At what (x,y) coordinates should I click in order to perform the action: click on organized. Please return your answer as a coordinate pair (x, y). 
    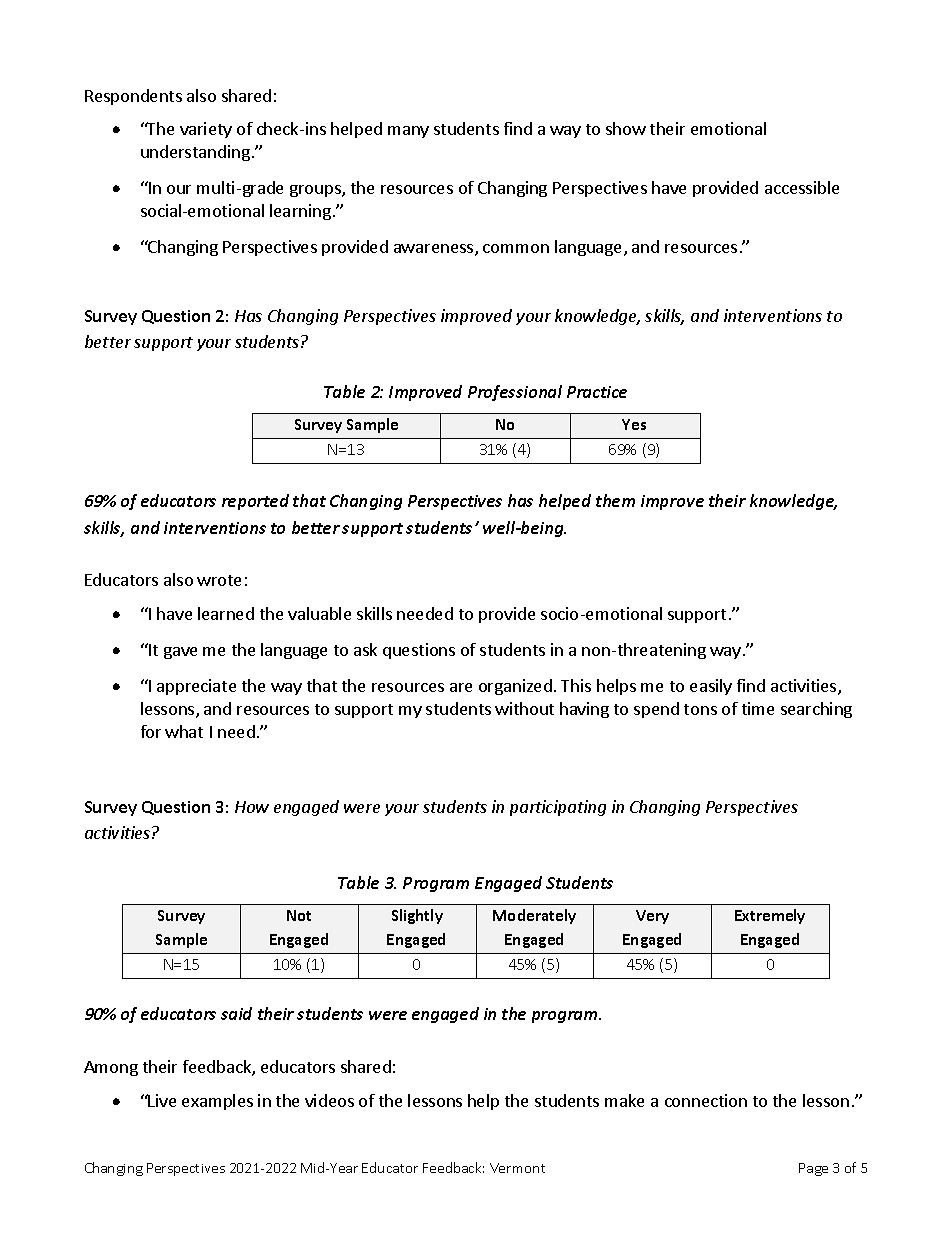
    Looking at the image, I should click on (515, 687).
